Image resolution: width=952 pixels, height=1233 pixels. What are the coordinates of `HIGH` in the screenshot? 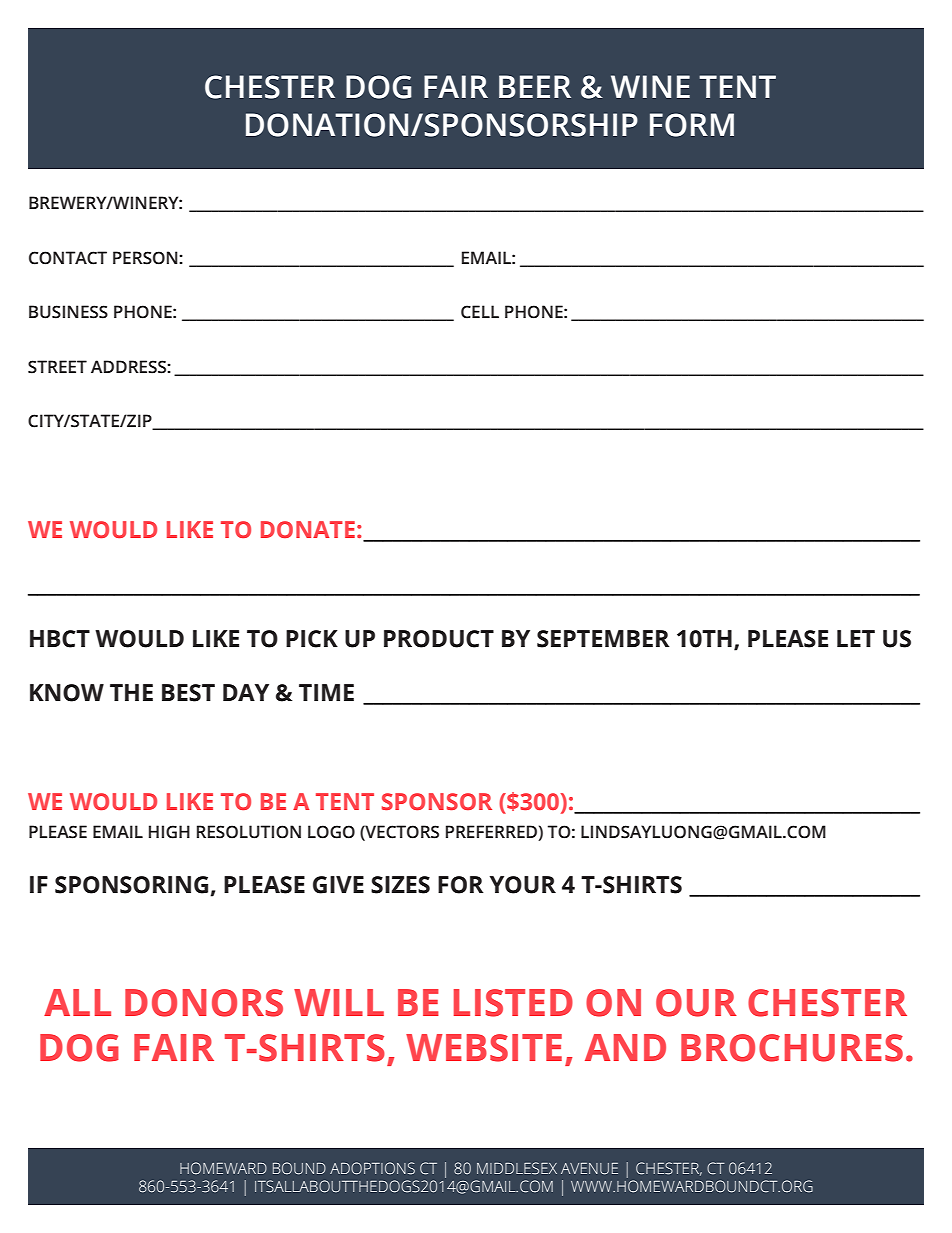 It's located at (169, 832).
